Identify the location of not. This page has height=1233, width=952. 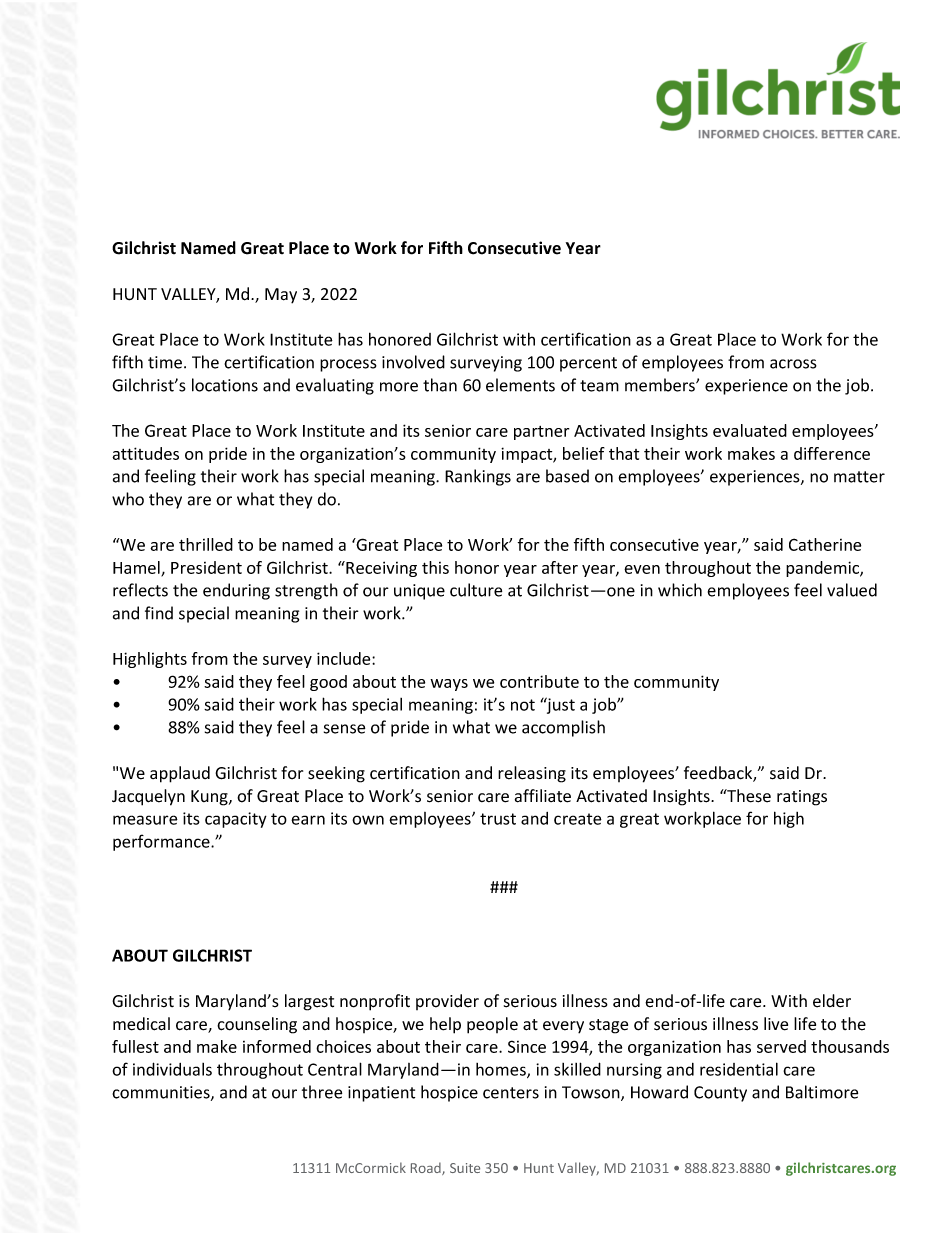
(523, 705).
